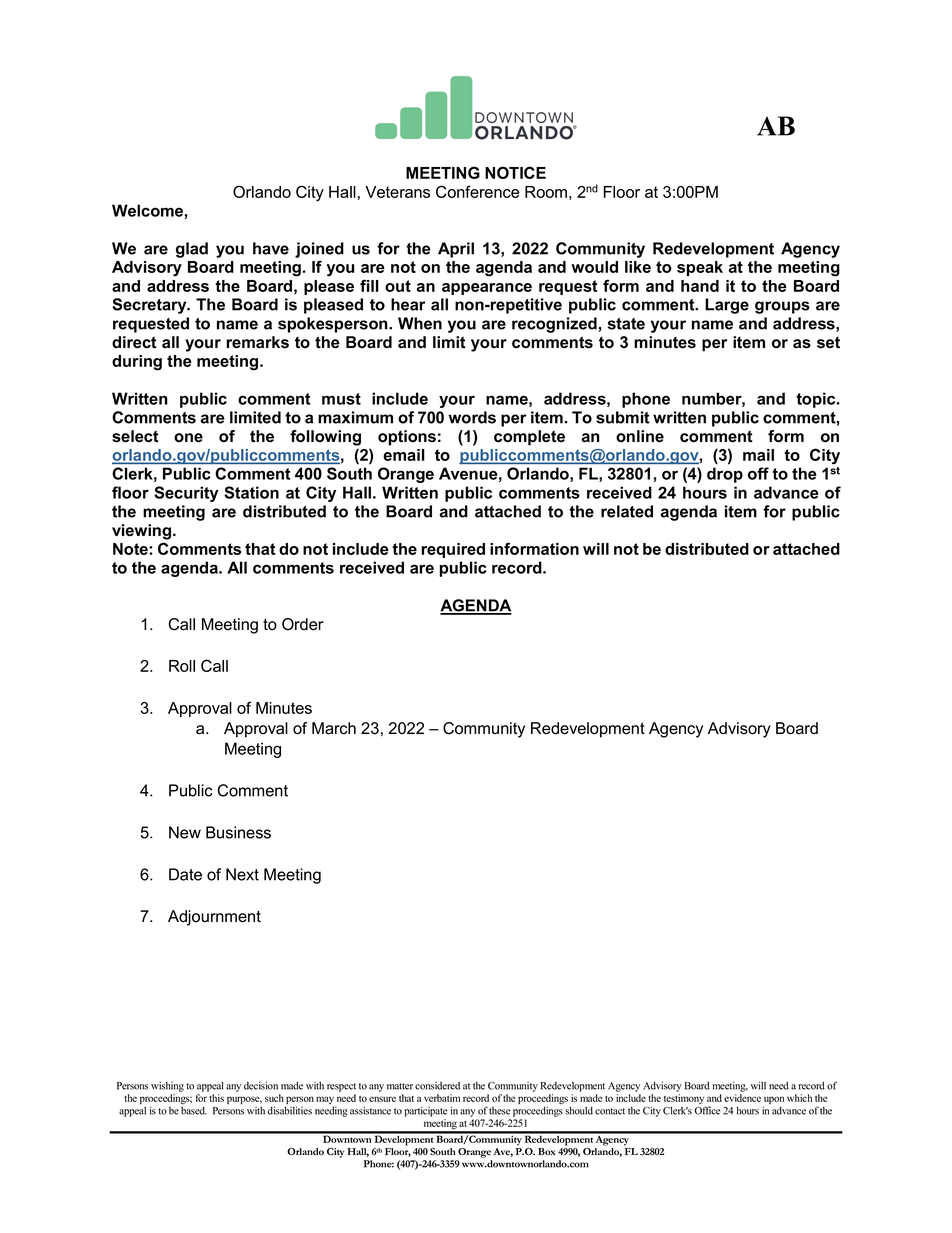 This screenshot has width=952, height=1233. What do you see at coordinates (194, 1111) in the screenshot?
I see `based` at bounding box center [194, 1111].
